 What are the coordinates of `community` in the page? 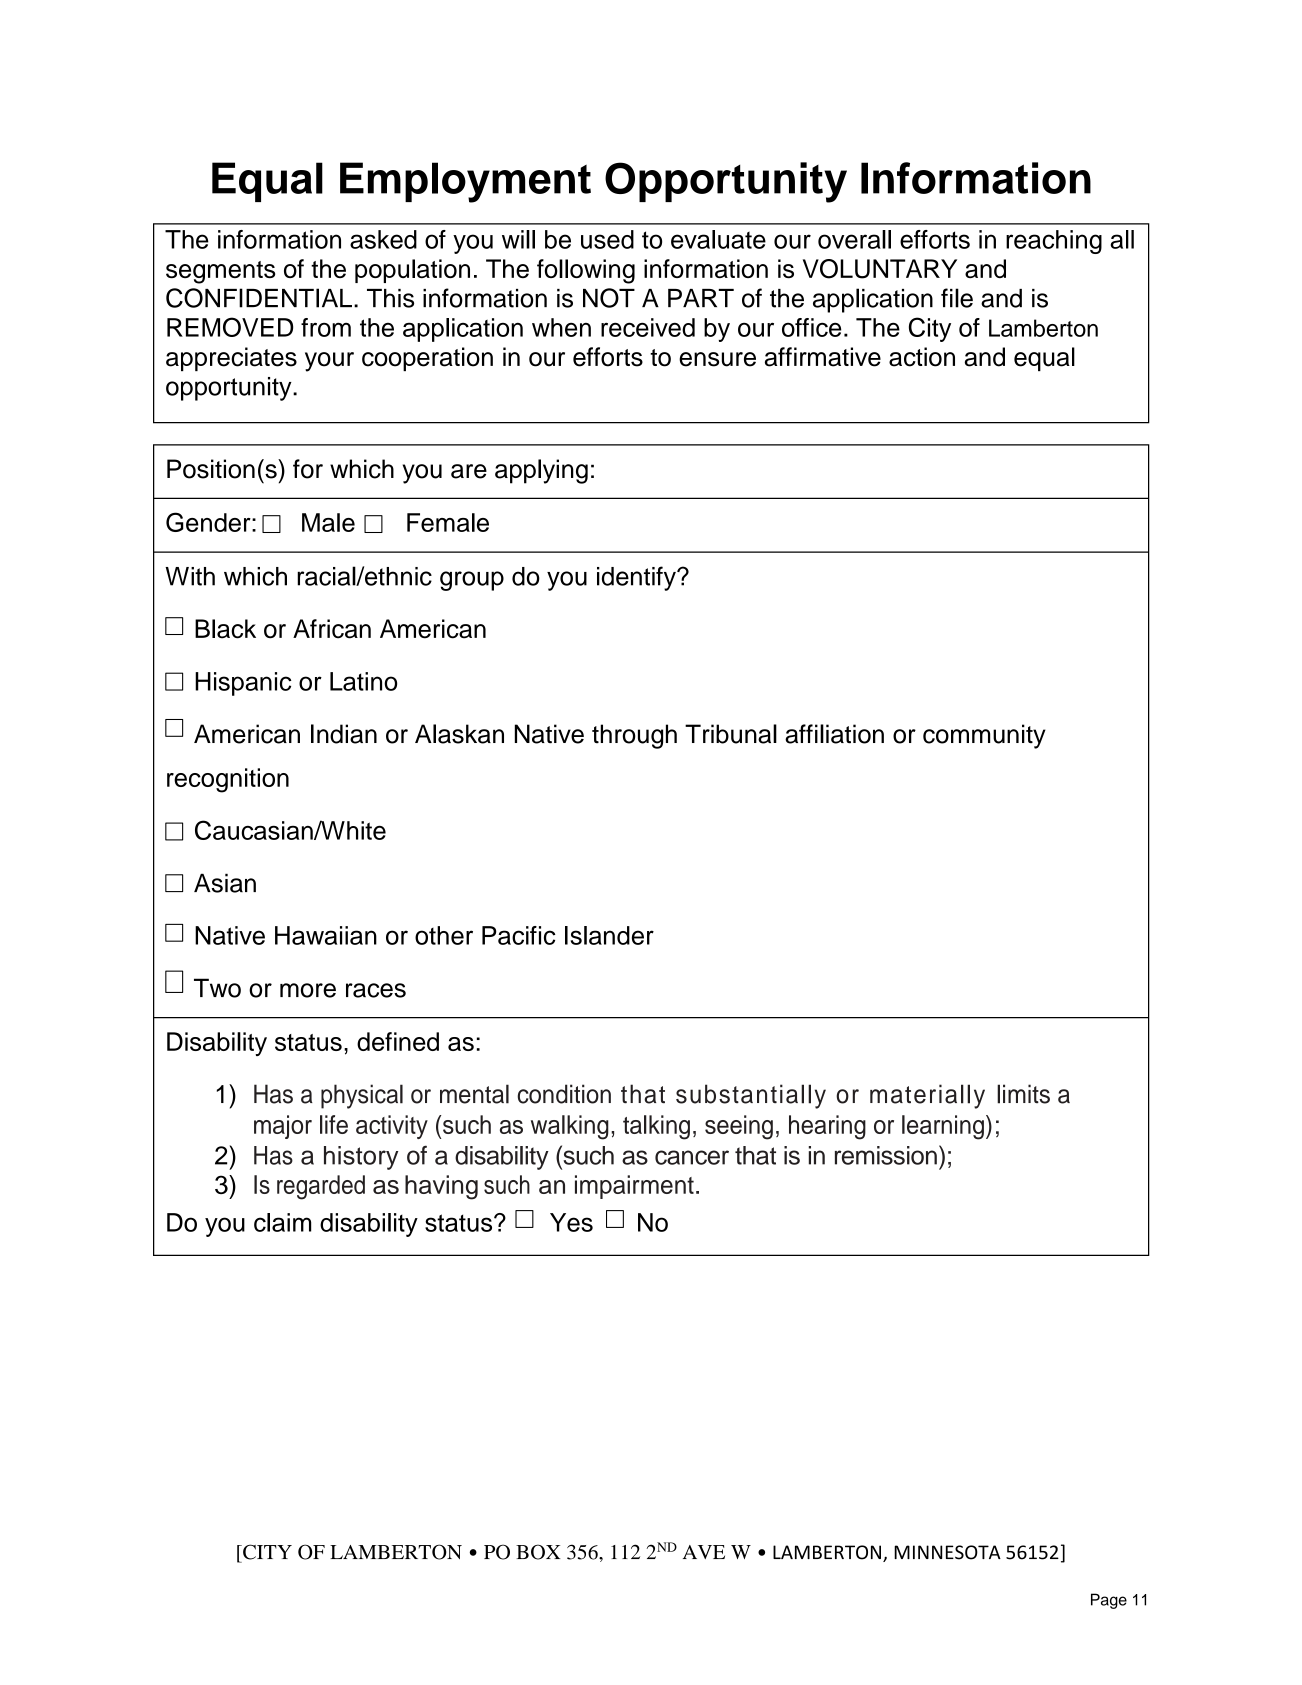 It's located at (984, 736).
